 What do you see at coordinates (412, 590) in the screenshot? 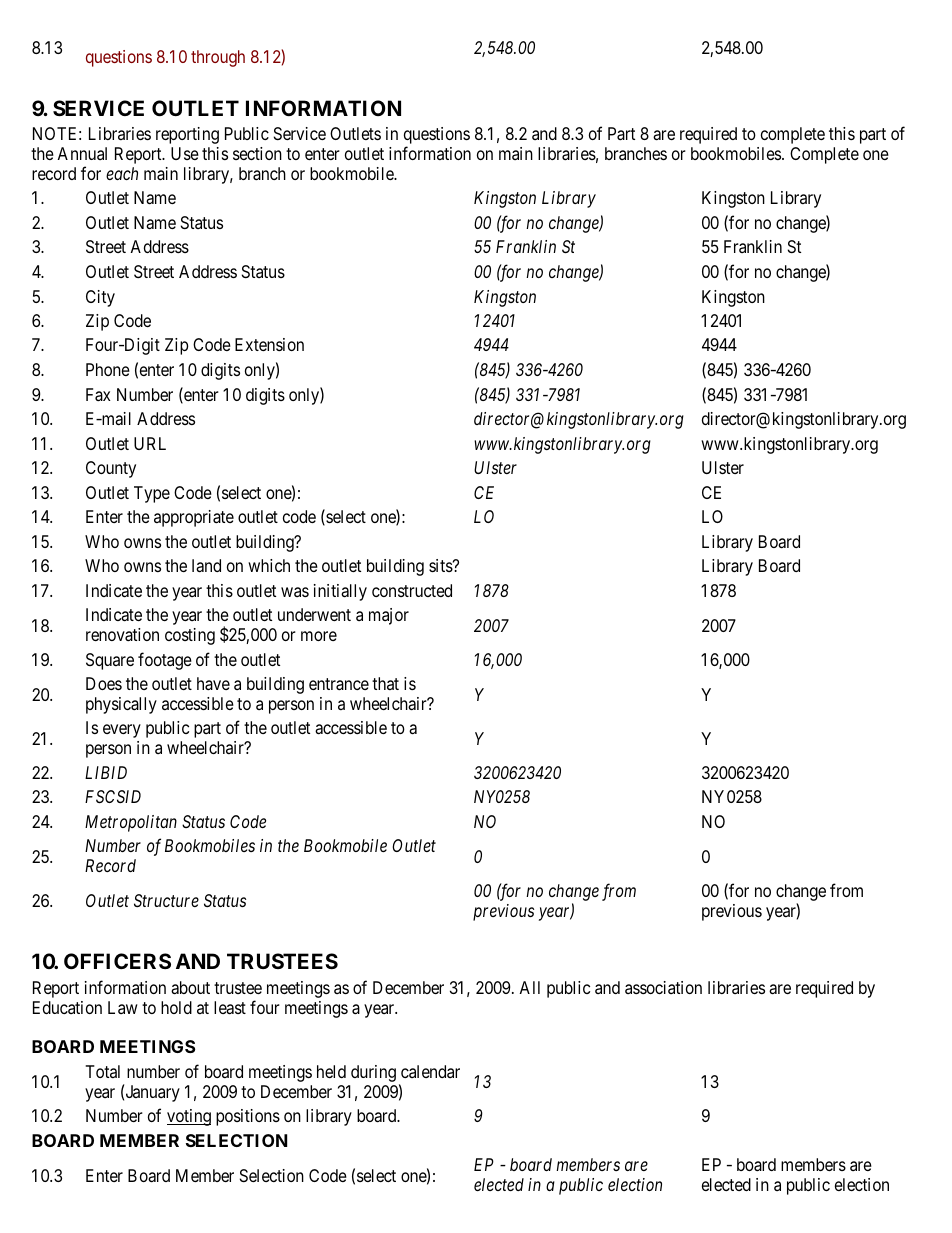
I see `constructed` at bounding box center [412, 590].
